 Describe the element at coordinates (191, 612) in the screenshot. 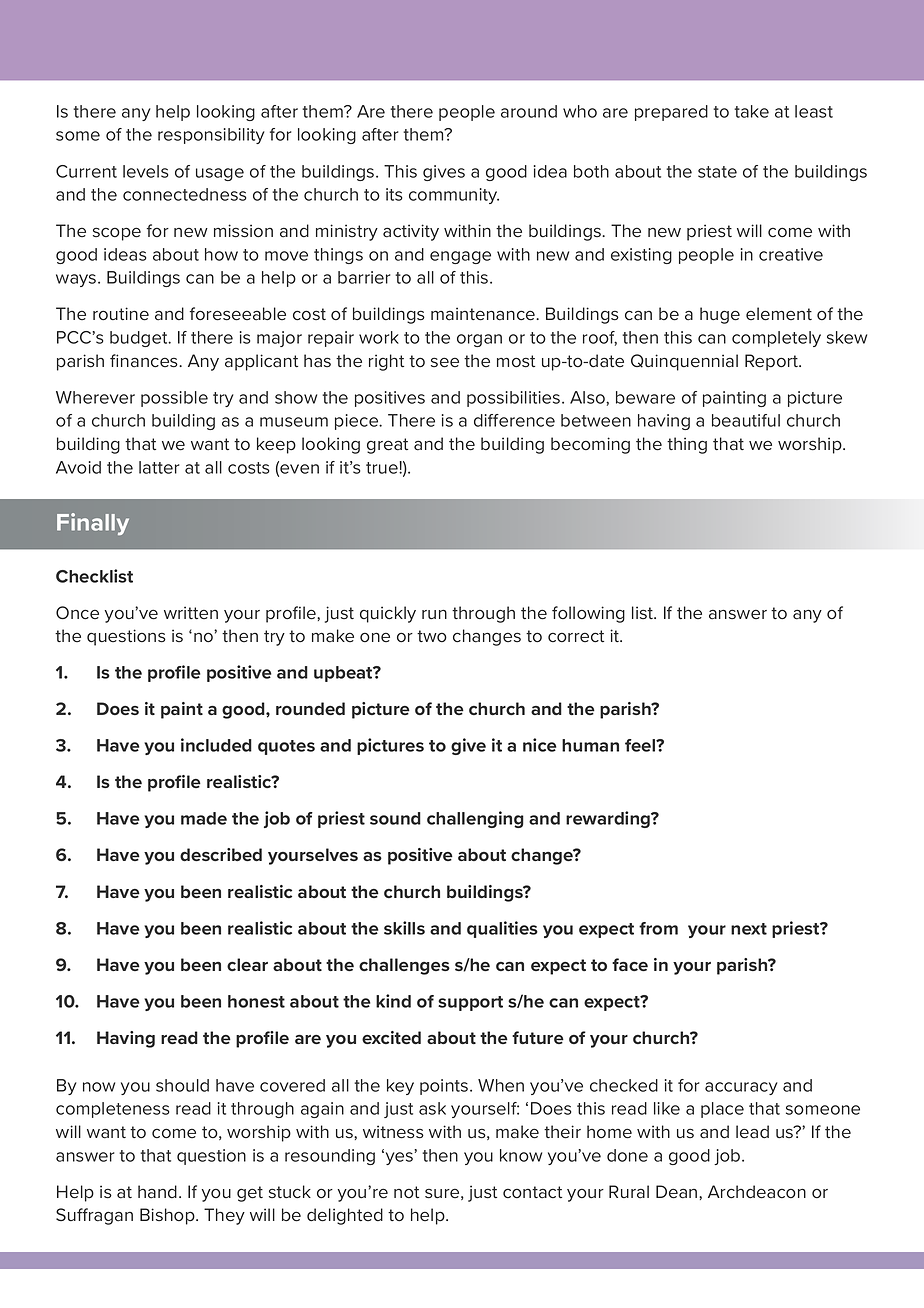

I see `written` at that location.
